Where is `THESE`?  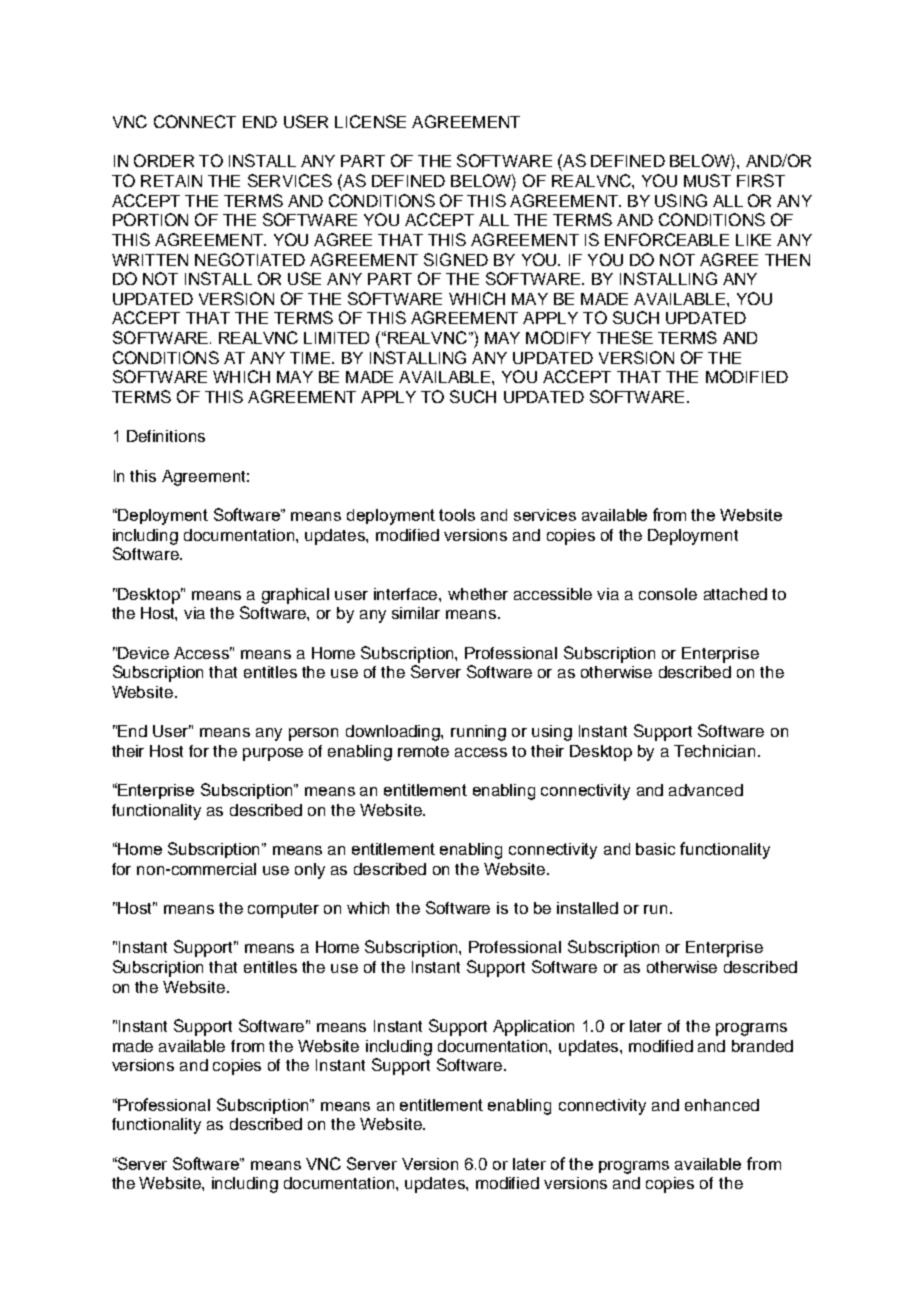 THESE is located at coordinates (625, 337).
